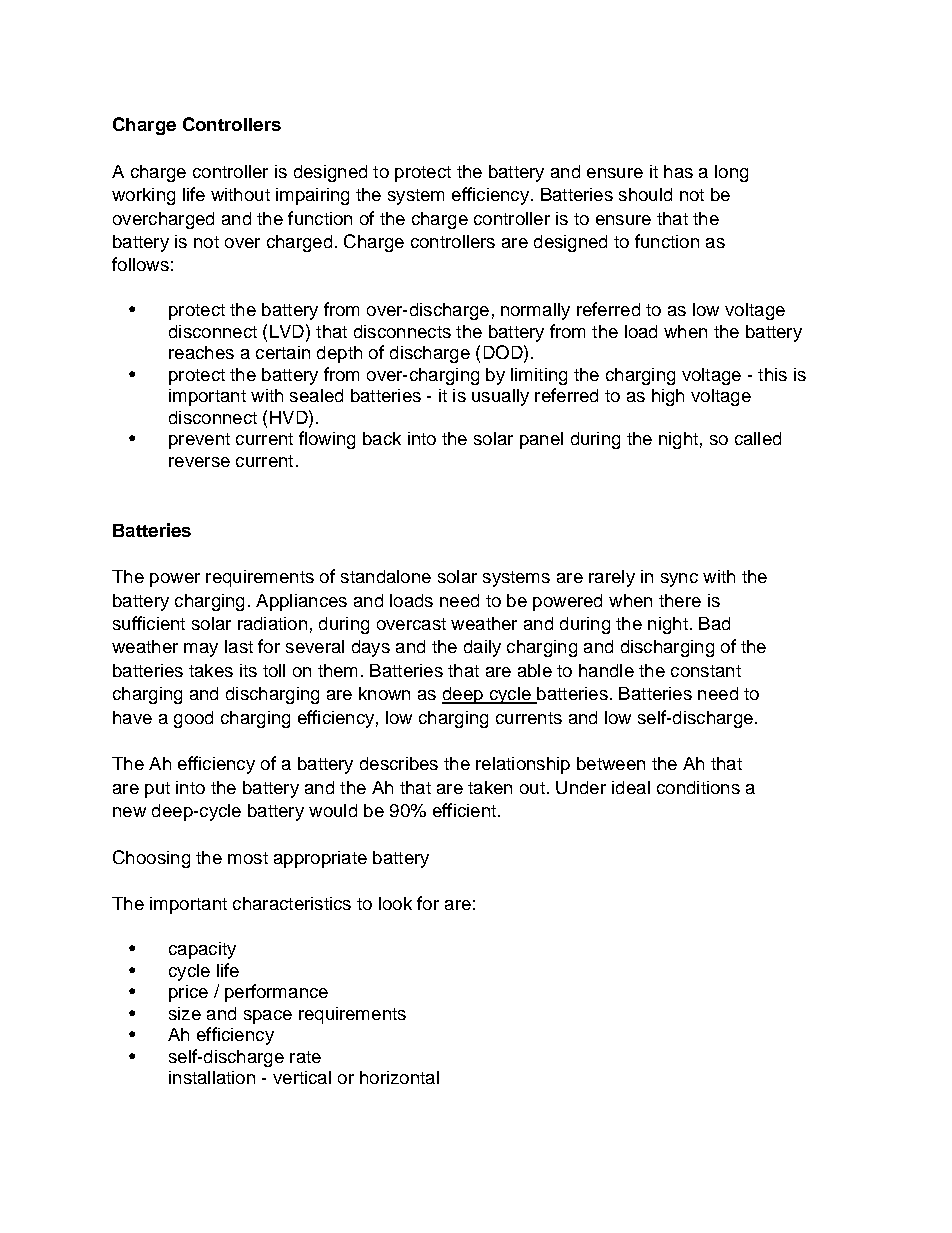 The height and width of the image is (1233, 952). I want to click on reverse, so click(199, 462).
